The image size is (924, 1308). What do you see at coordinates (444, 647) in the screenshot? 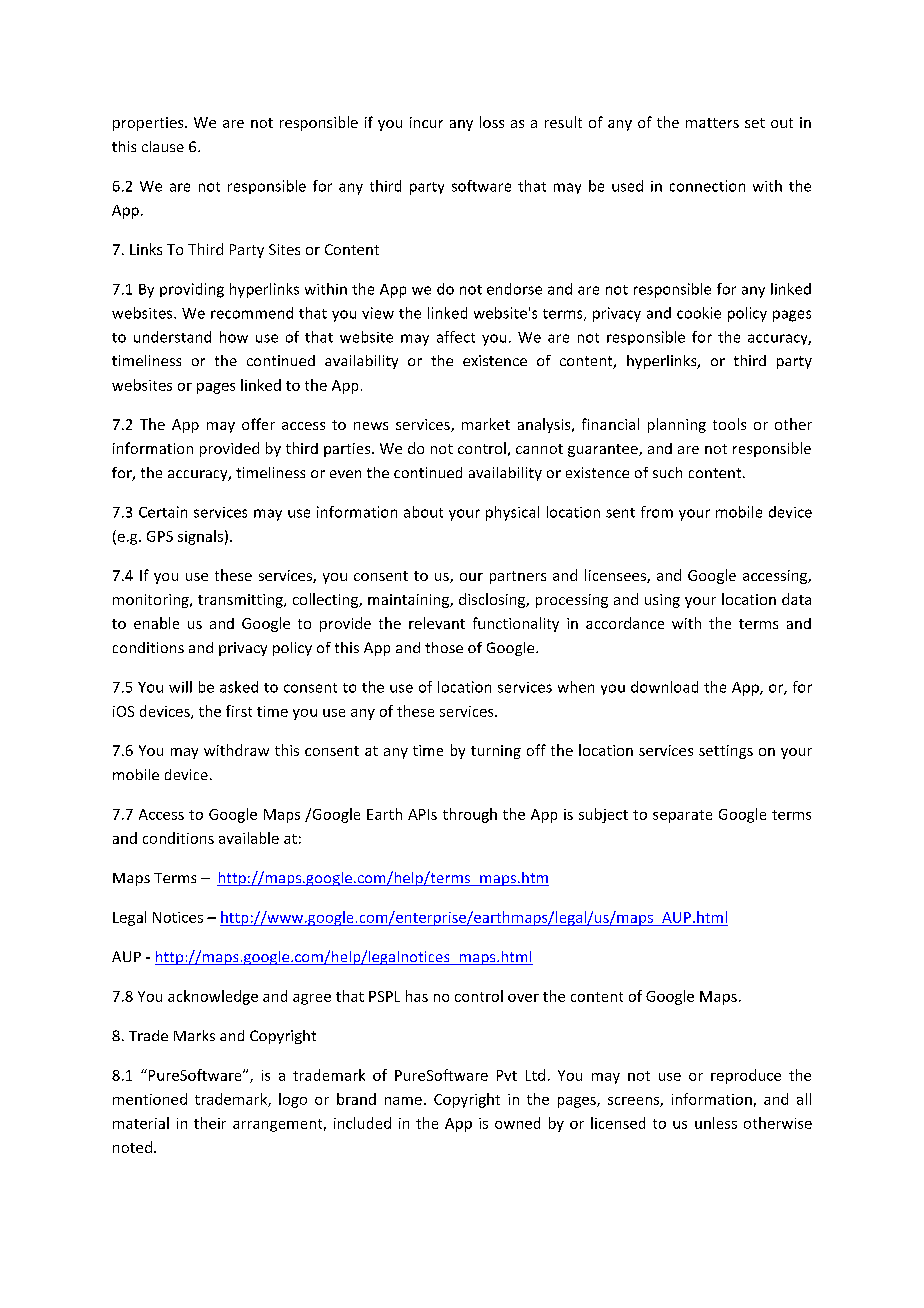
I see `those` at bounding box center [444, 647].
